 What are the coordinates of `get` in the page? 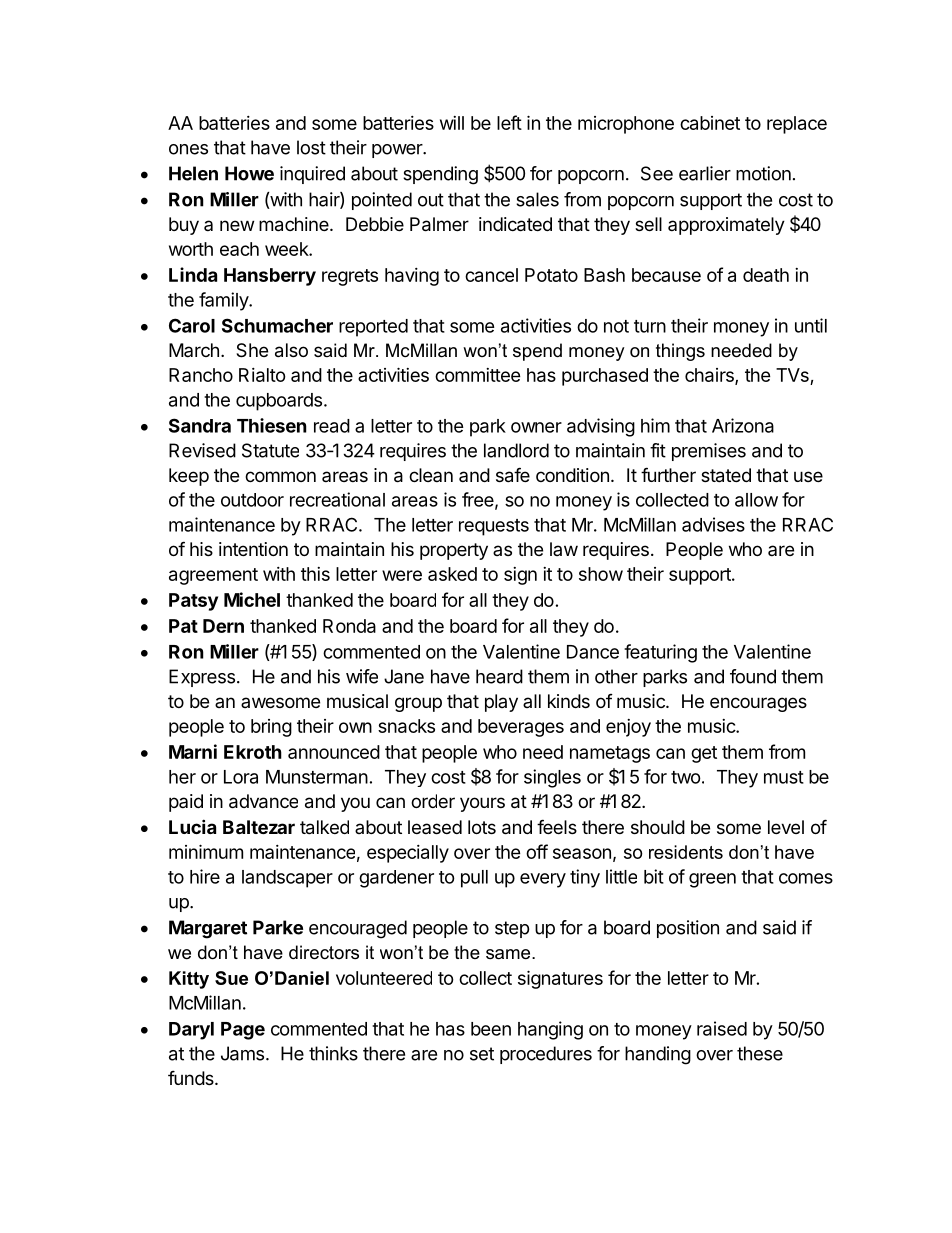 It's located at (704, 754).
